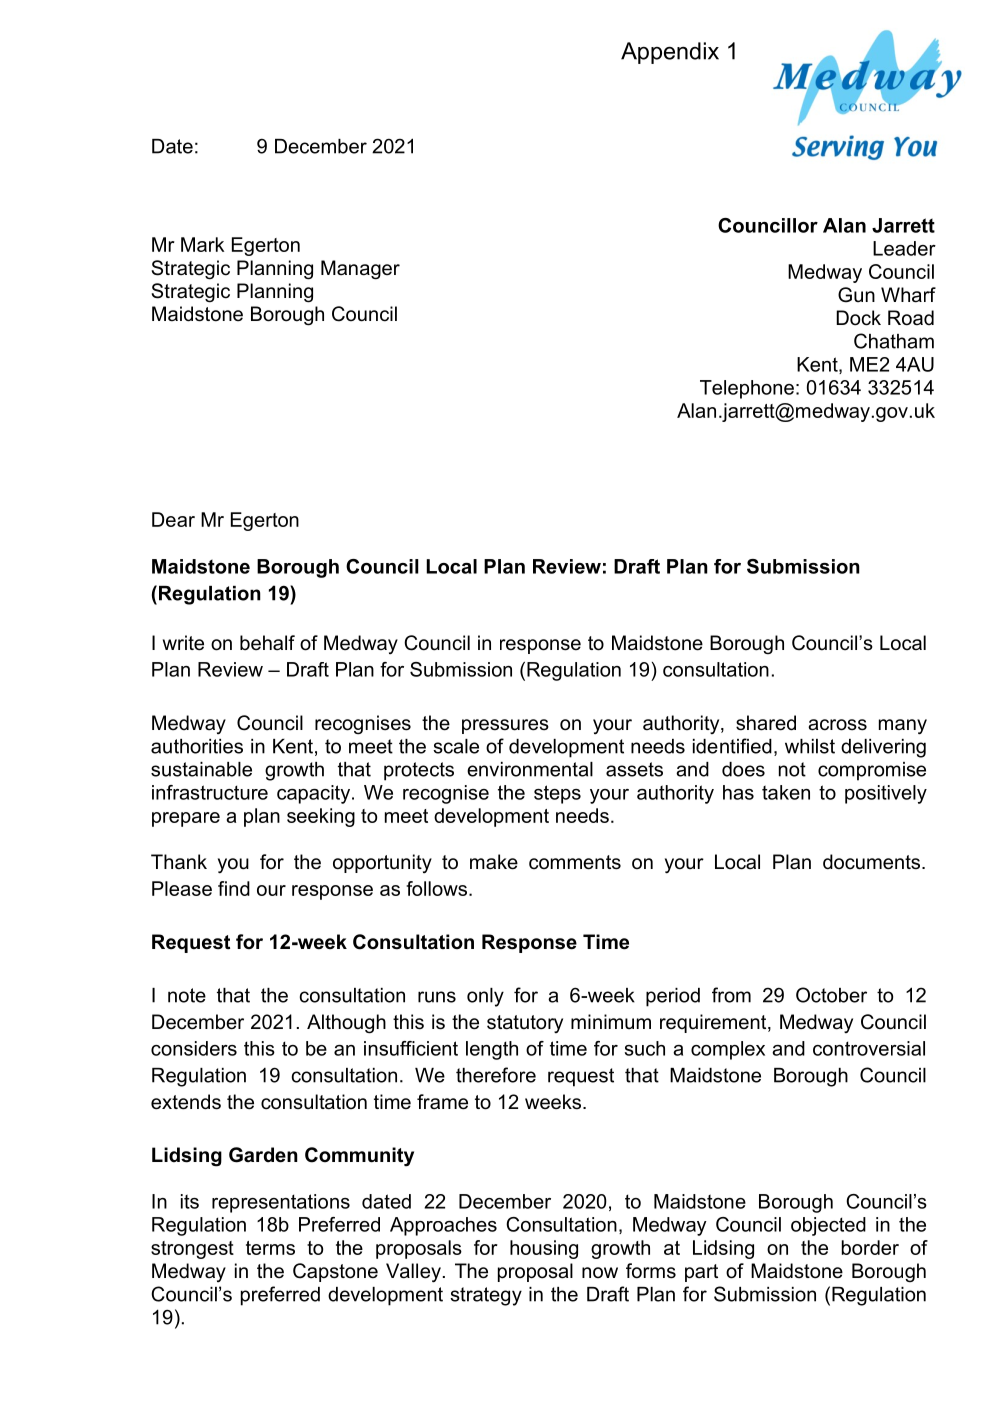 Image resolution: width=999 pixels, height=1414 pixels. Describe the element at coordinates (505, 726) in the image. I see `pressures` at that location.
